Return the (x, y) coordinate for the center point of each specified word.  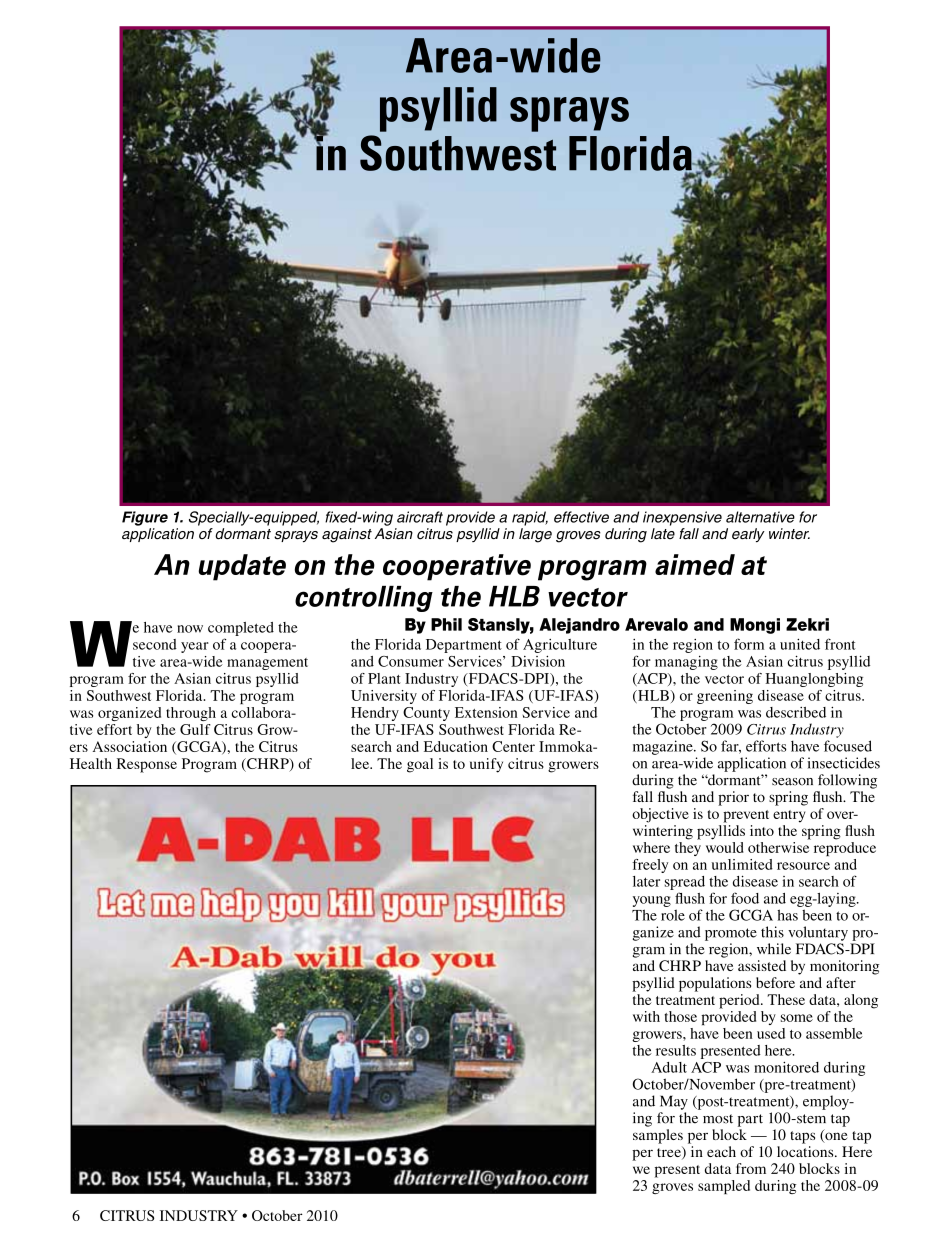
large (535, 535)
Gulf (195, 729)
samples (658, 1136)
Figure (145, 518)
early (748, 535)
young (652, 901)
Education (456, 746)
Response (147, 765)
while (774, 949)
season (792, 782)
